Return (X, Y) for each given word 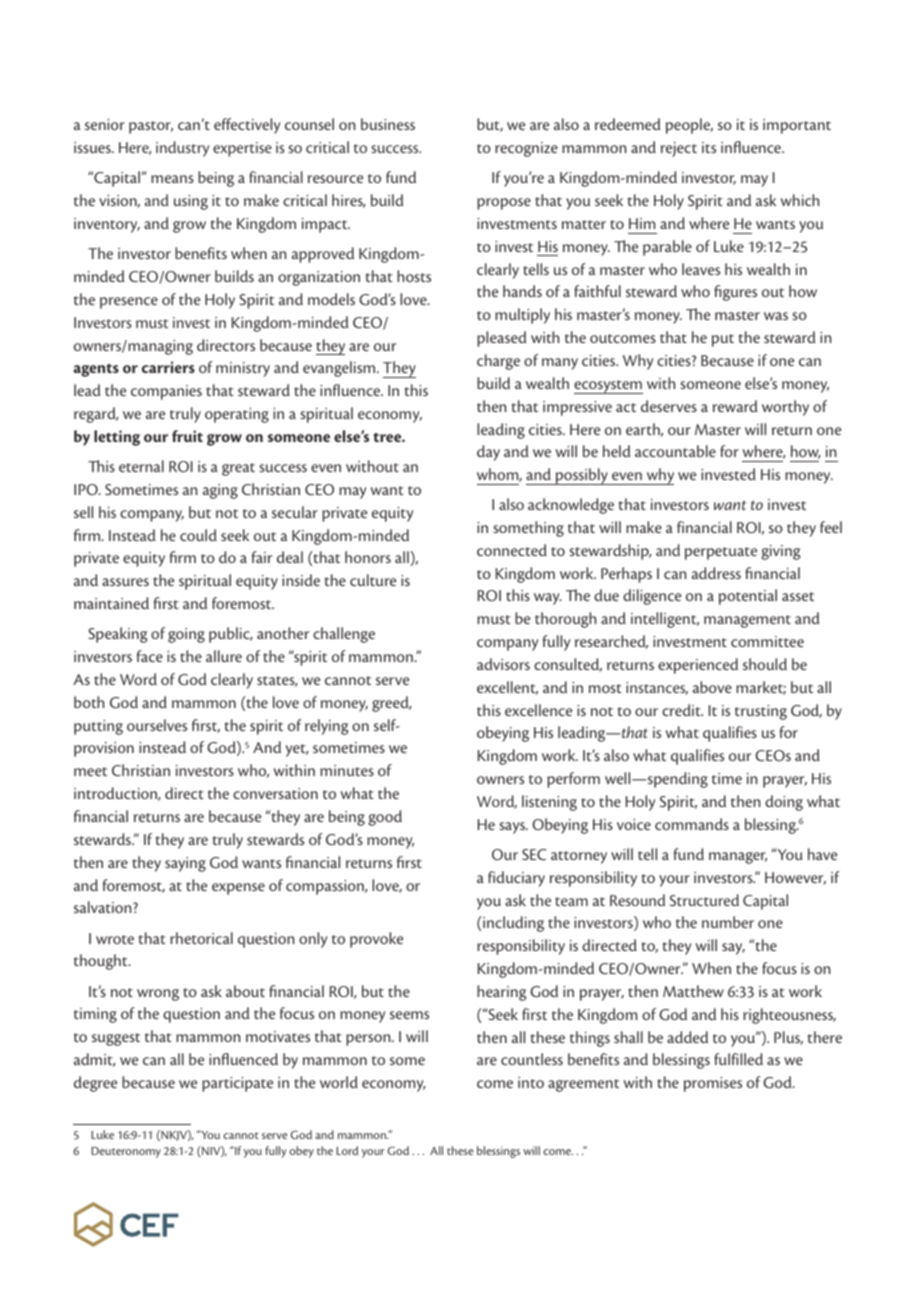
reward (735, 406)
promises (713, 1084)
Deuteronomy (126, 1152)
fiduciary (516, 879)
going (186, 635)
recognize (526, 149)
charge (498, 362)
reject (679, 149)
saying (185, 864)
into (531, 1082)
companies (166, 392)
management (747, 621)
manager (738, 858)
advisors (503, 664)
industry (182, 149)
